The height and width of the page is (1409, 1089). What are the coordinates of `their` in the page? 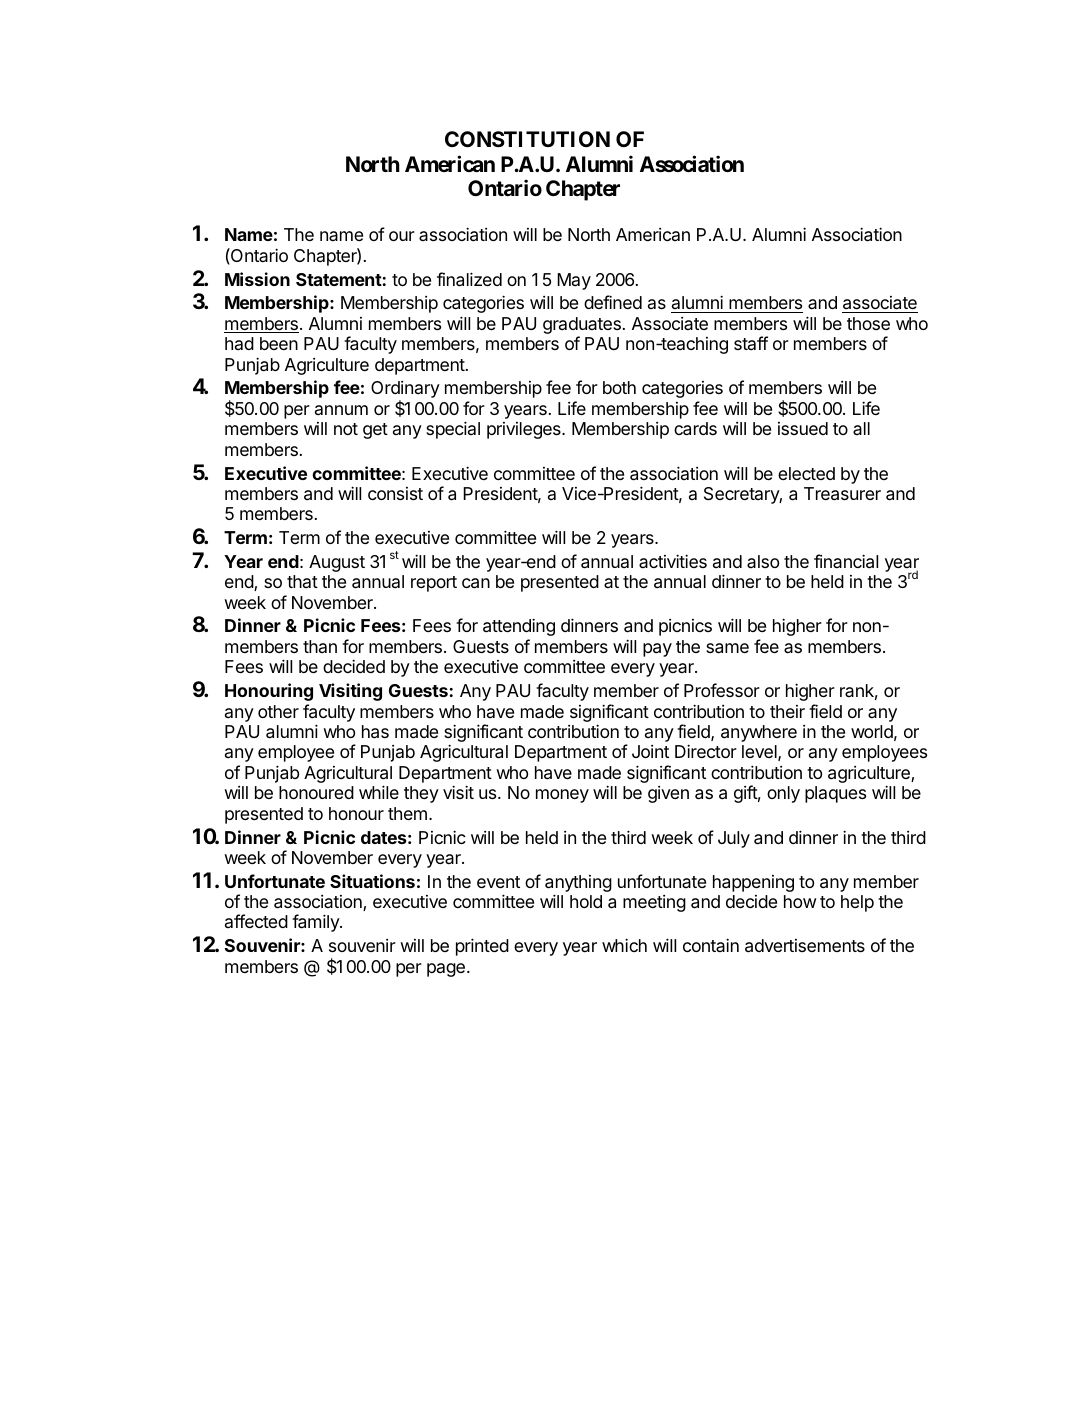 It's located at (787, 711).
